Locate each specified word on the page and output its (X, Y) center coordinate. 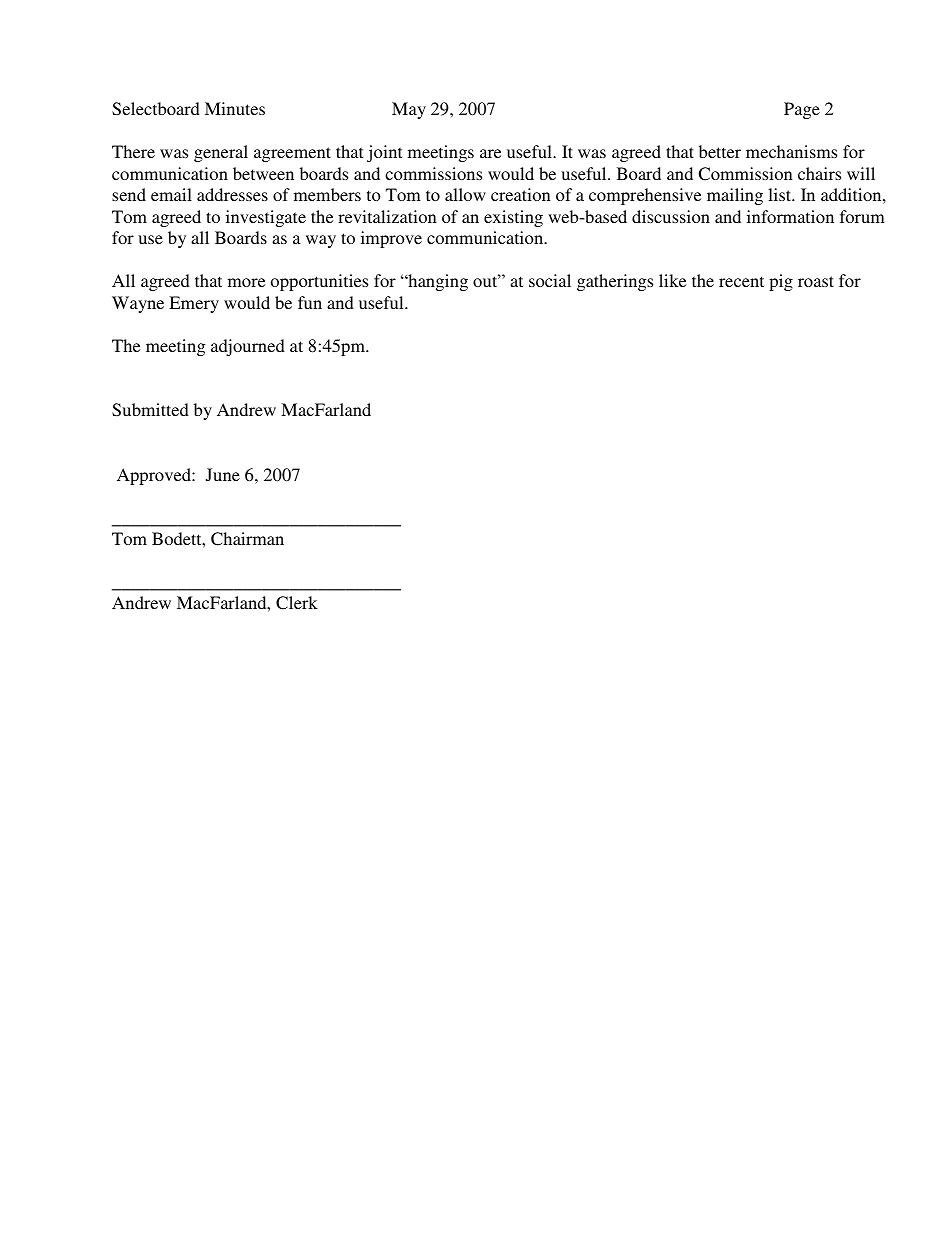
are (490, 153)
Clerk (297, 603)
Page (802, 110)
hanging (437, 282)
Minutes (235, 108)
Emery (194, 304)
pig (781, 282)
